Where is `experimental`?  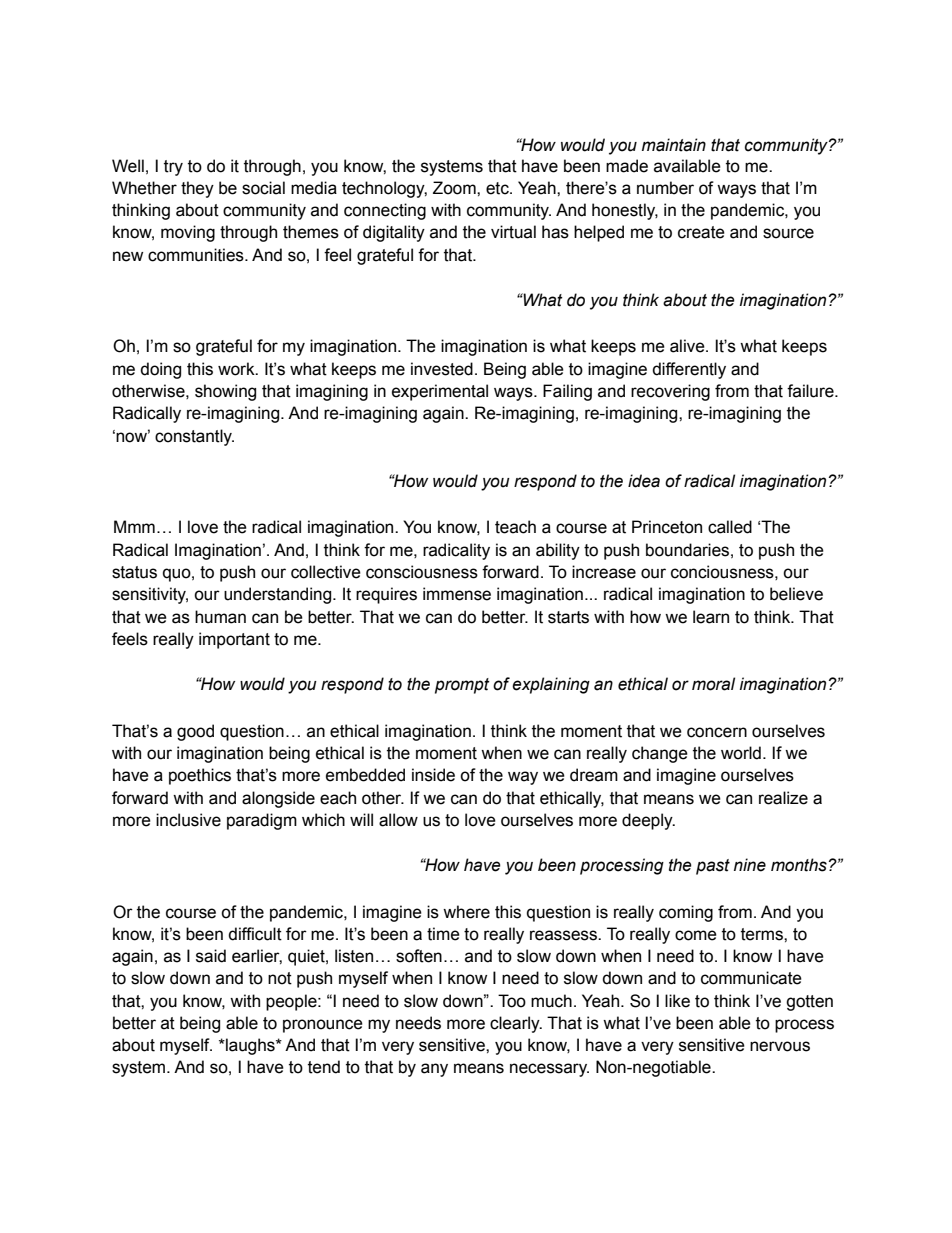
experimental is located at coordinates (440, 392).
